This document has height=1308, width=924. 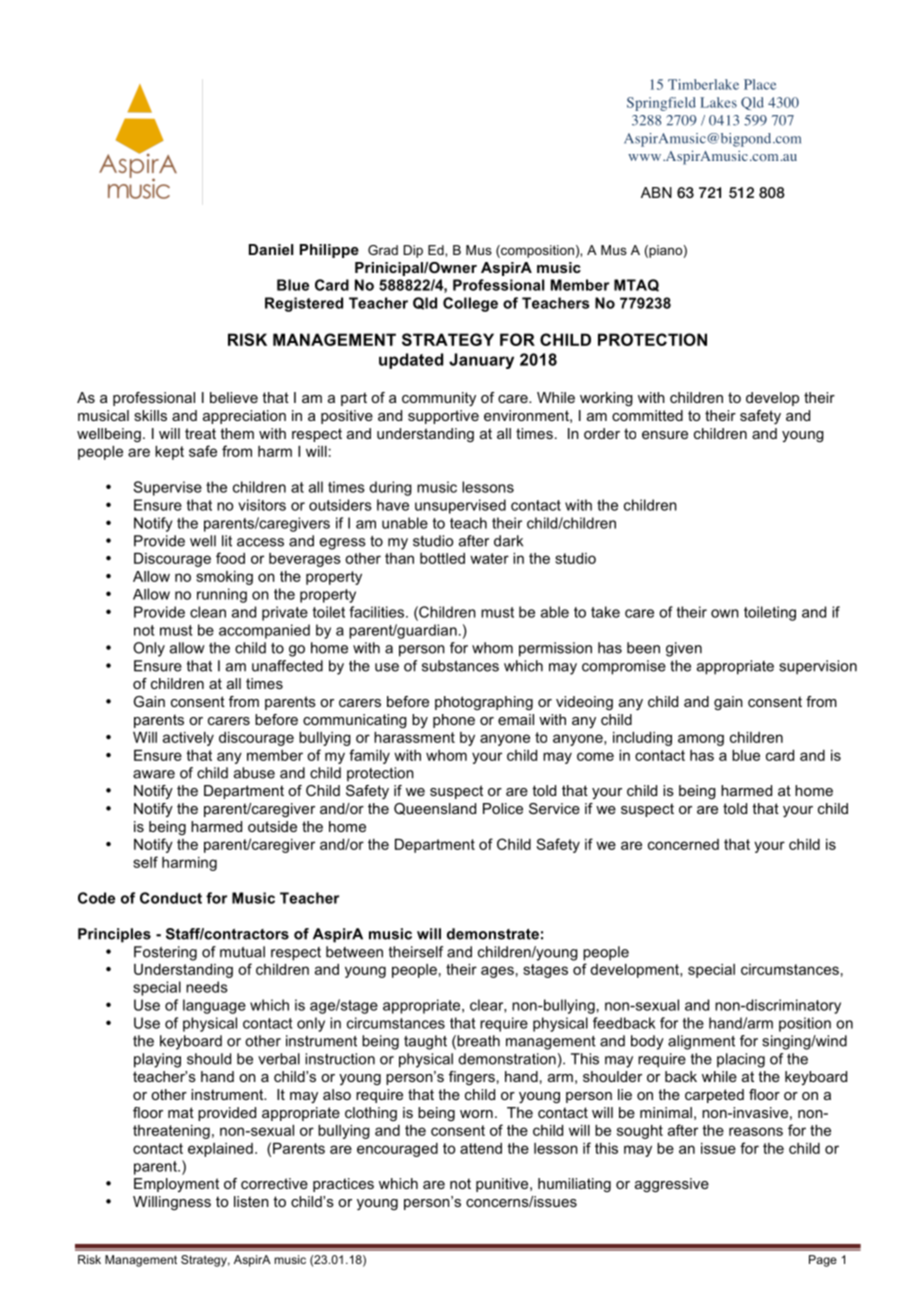 I want to click on attend, so click(x=481, y=1148).
